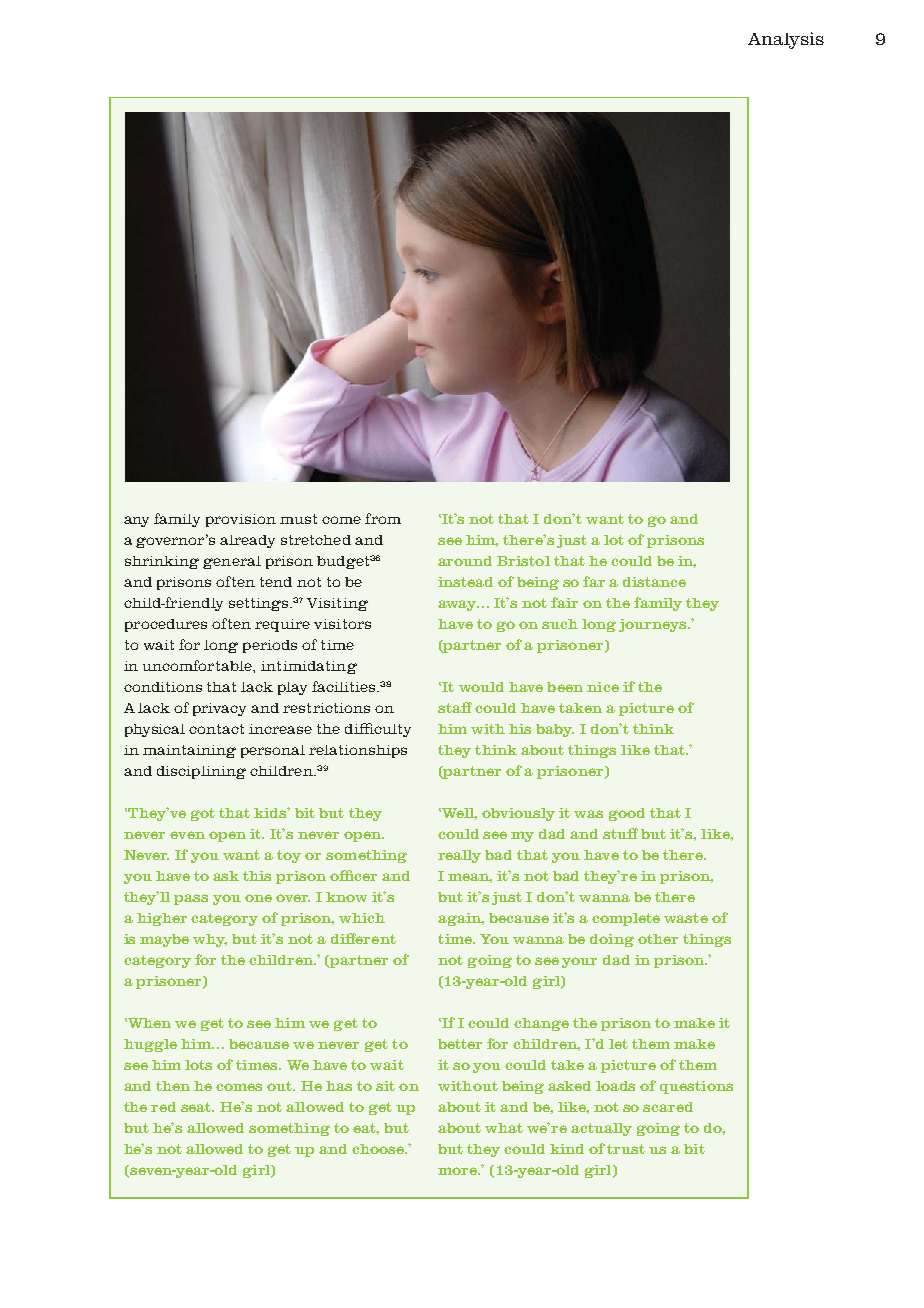 The image size is (924, 1308). Describe the element at coordinates (786, 40) in the screenshot. I see `Analysis` at that location.
